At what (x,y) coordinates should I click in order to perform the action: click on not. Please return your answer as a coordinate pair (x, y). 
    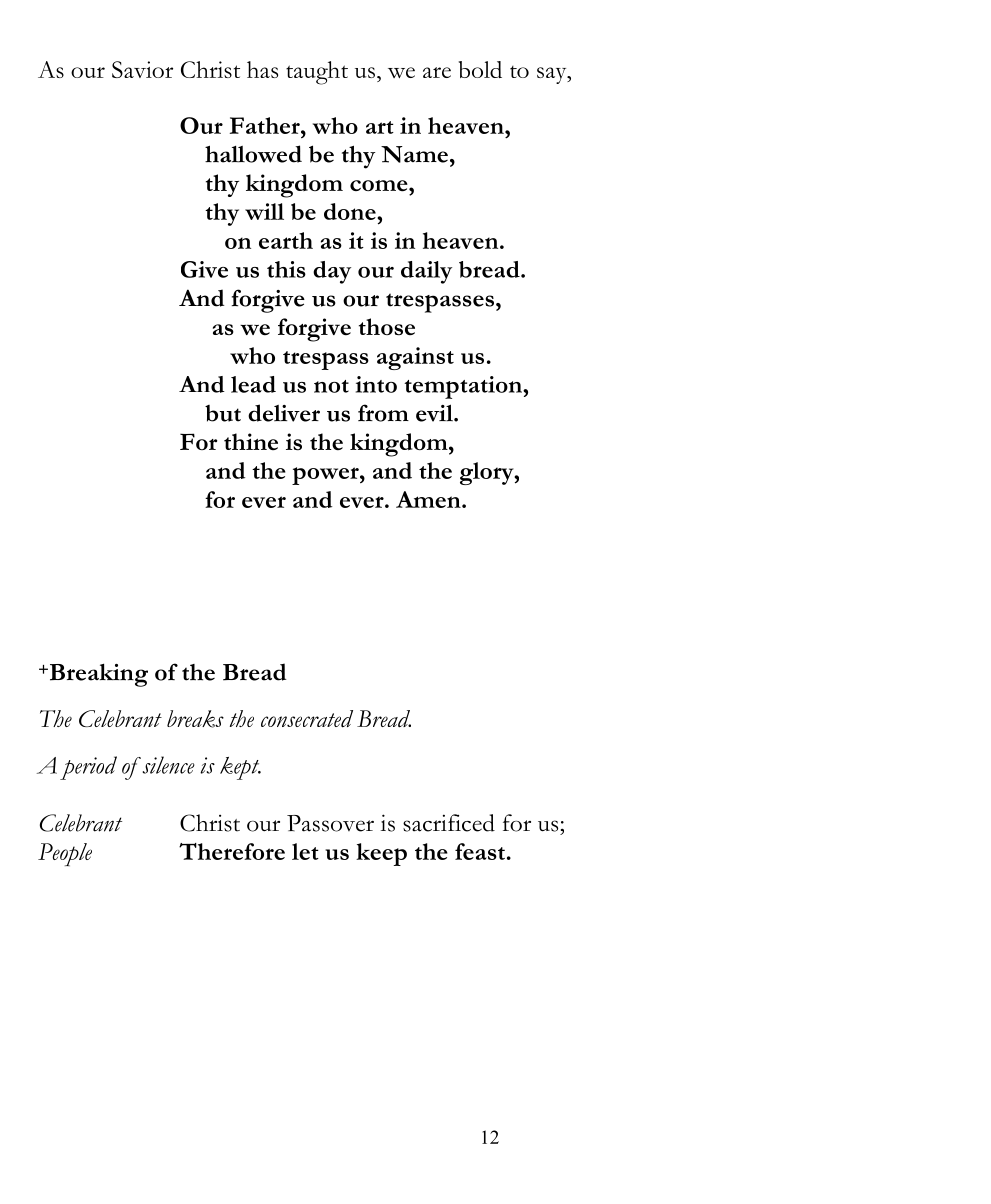
    Looking at the image, I should click on (331, 386).
